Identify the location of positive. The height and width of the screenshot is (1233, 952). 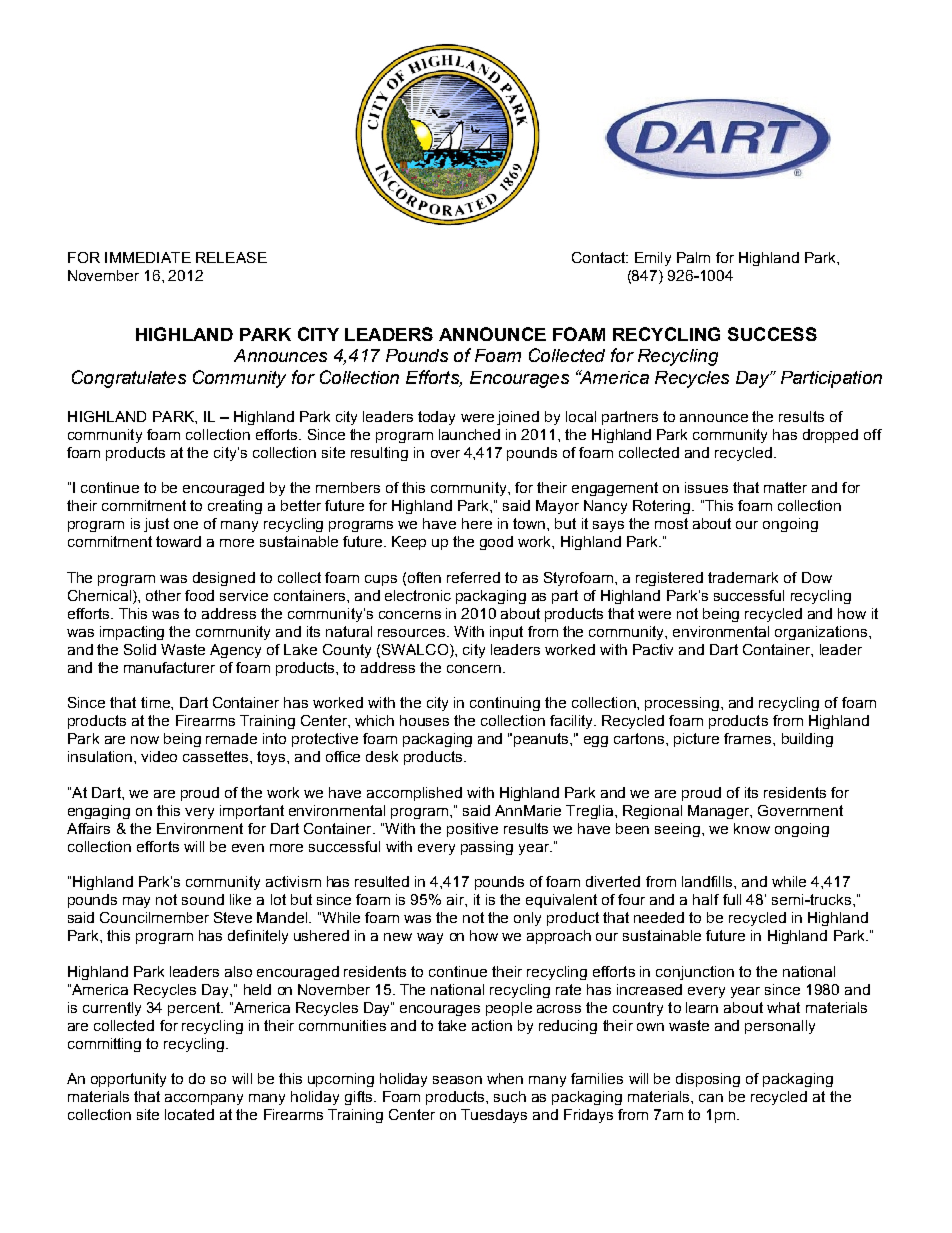
(472, 830).
